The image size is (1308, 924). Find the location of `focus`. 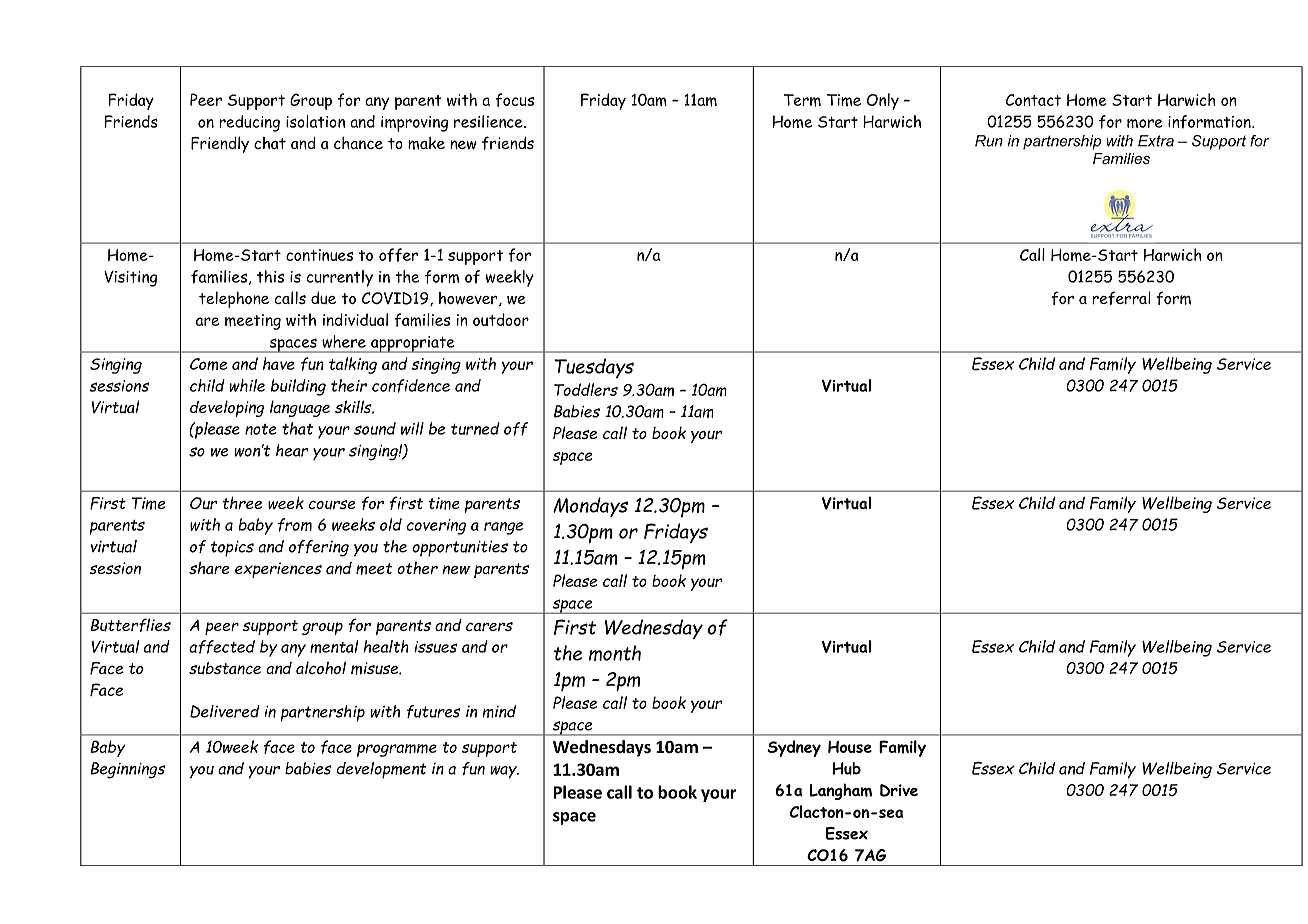

focus is located at coordinates (514, 100).
